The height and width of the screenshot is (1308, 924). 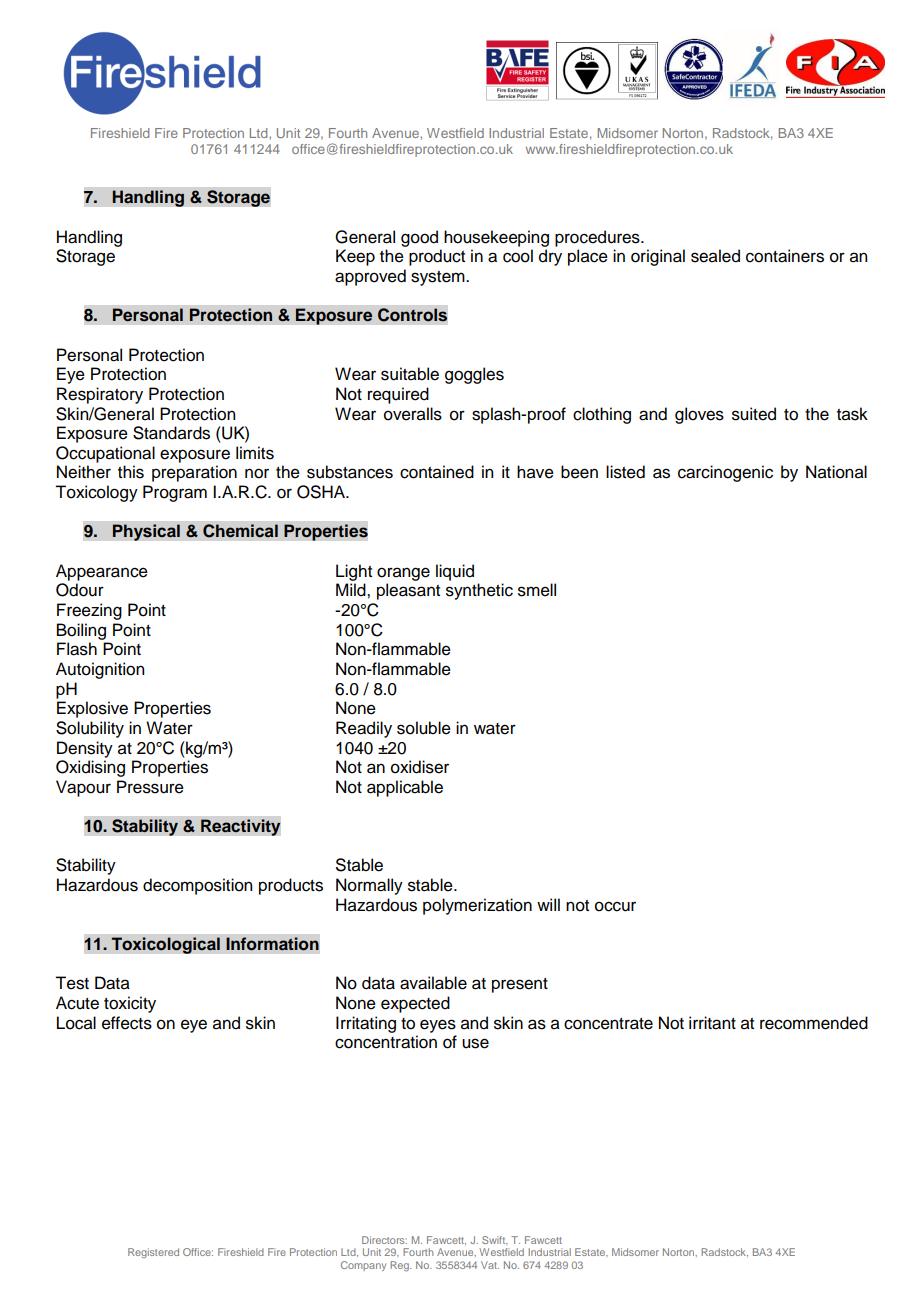 I want to click on oxidiser, so click(x=420, y=767).
